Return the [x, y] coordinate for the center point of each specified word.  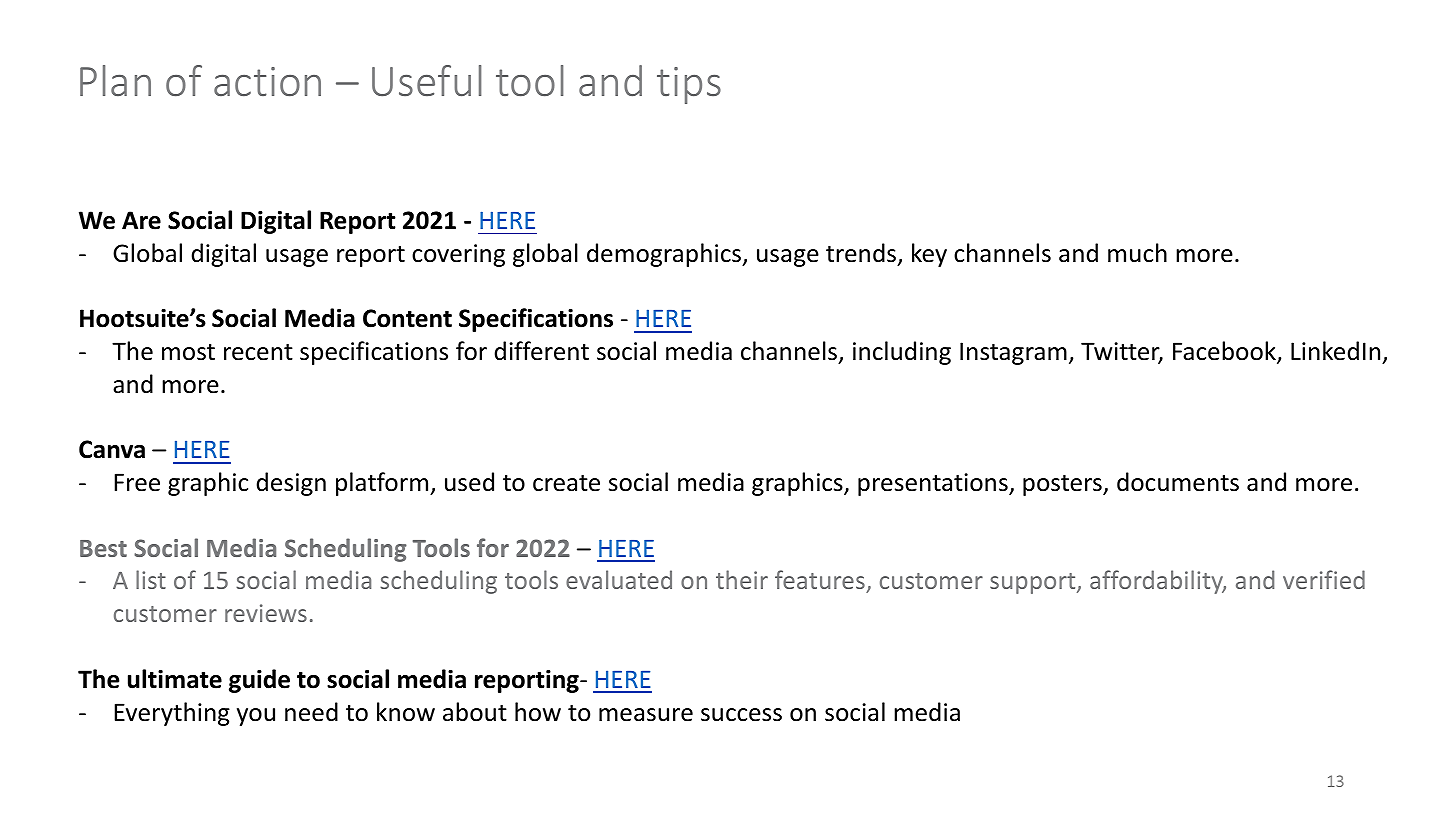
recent [258, 352]
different [541, 351]
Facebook [1225, 352]
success [741, 715]
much [1137, 253]
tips [689, 85]
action [267, 81]
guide [259, 681]
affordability [1158, 582]
